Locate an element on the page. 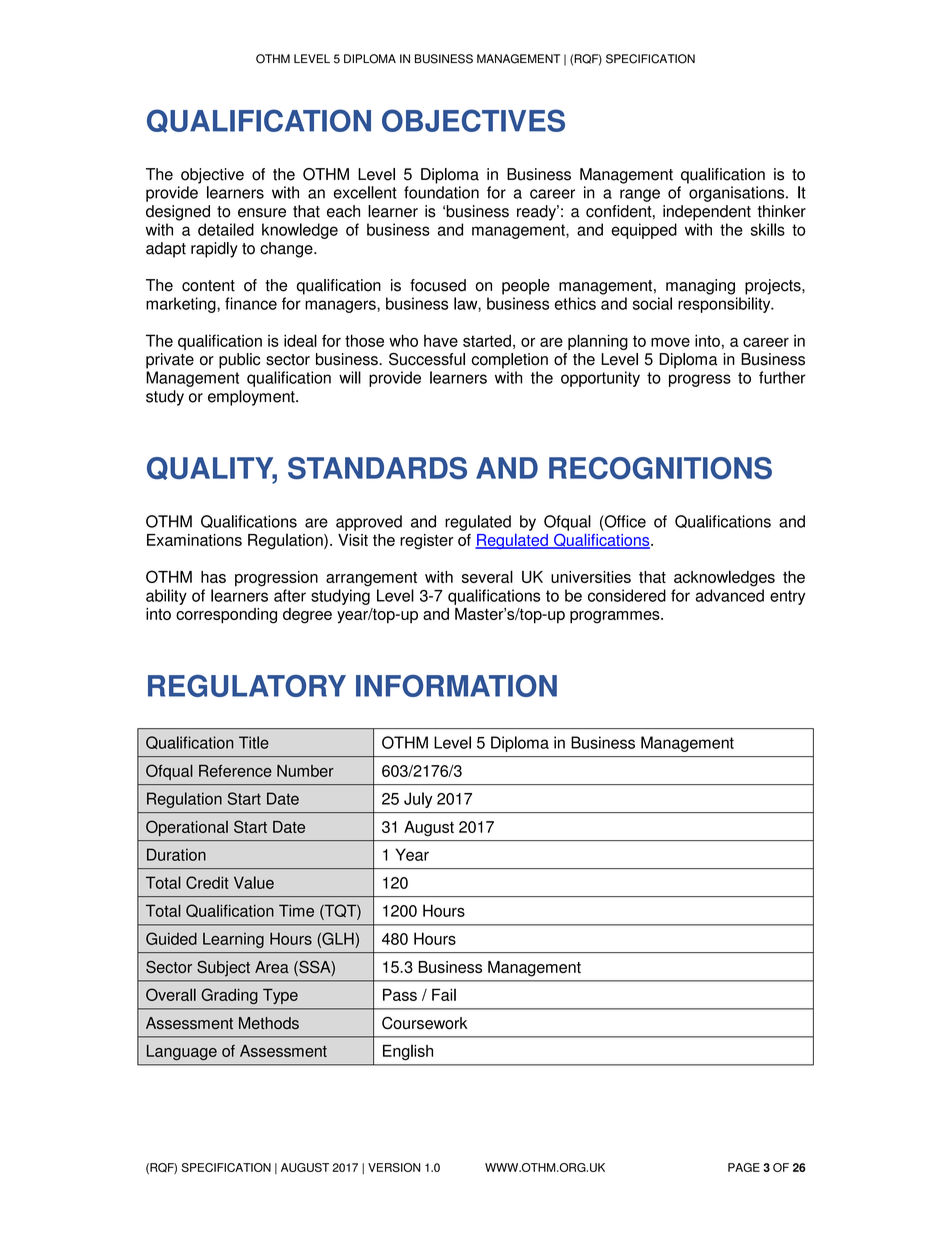 This page has width=952, height=1233. programmes is located at coordinates (616, 617).
